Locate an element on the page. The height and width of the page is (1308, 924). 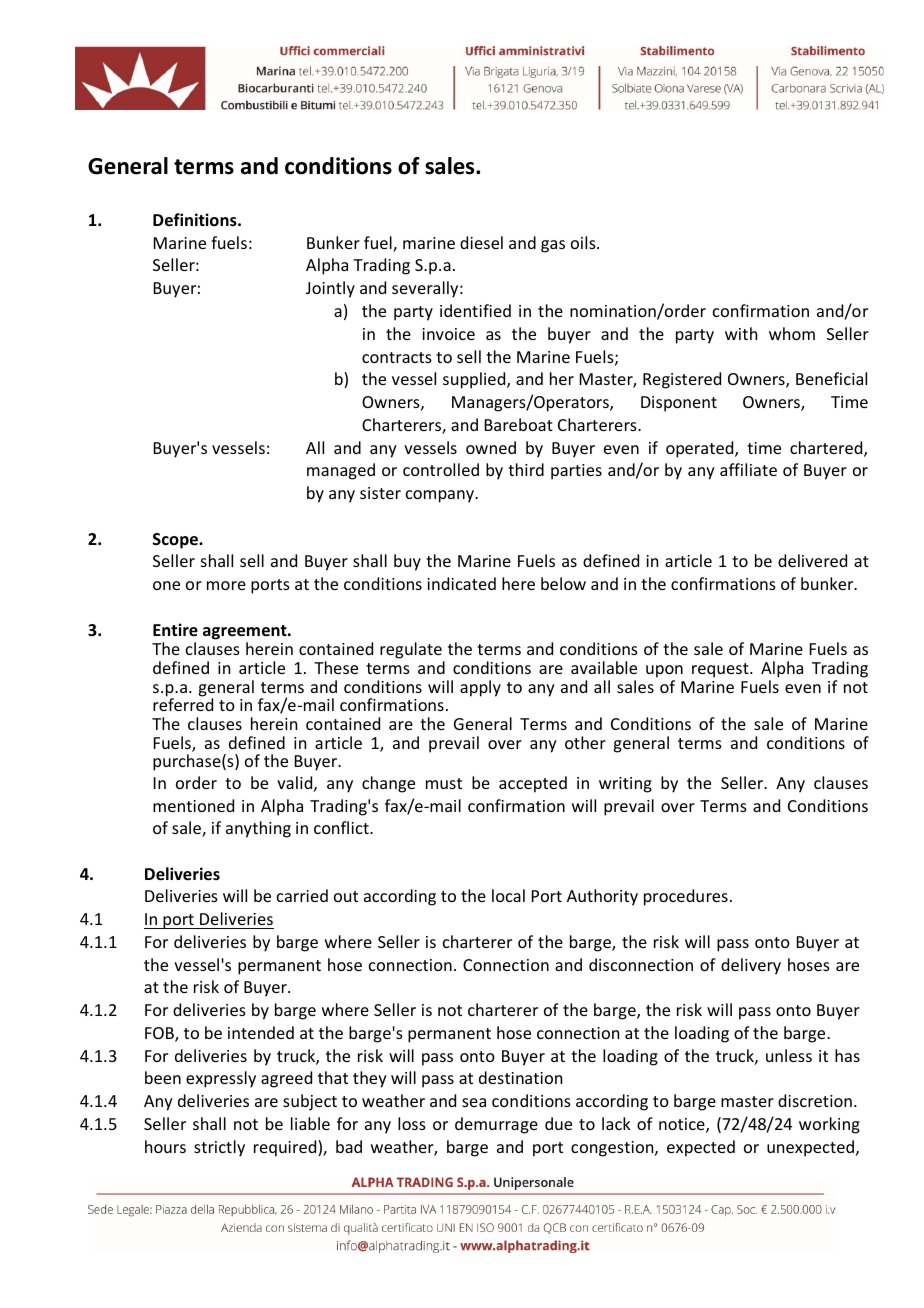
Jointly is located at coordinates (330, 289).
